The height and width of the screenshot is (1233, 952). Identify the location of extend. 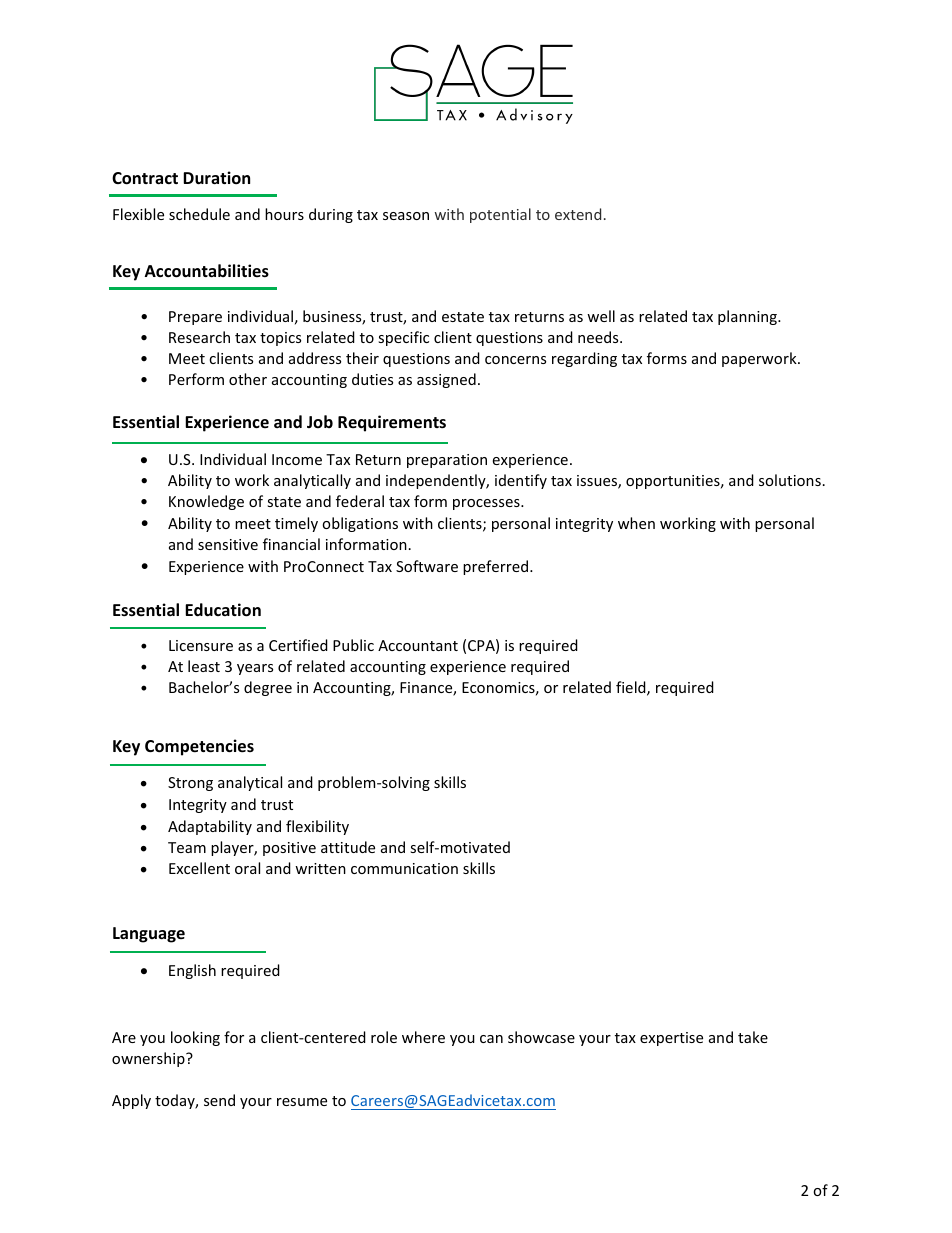
(578, 214).
